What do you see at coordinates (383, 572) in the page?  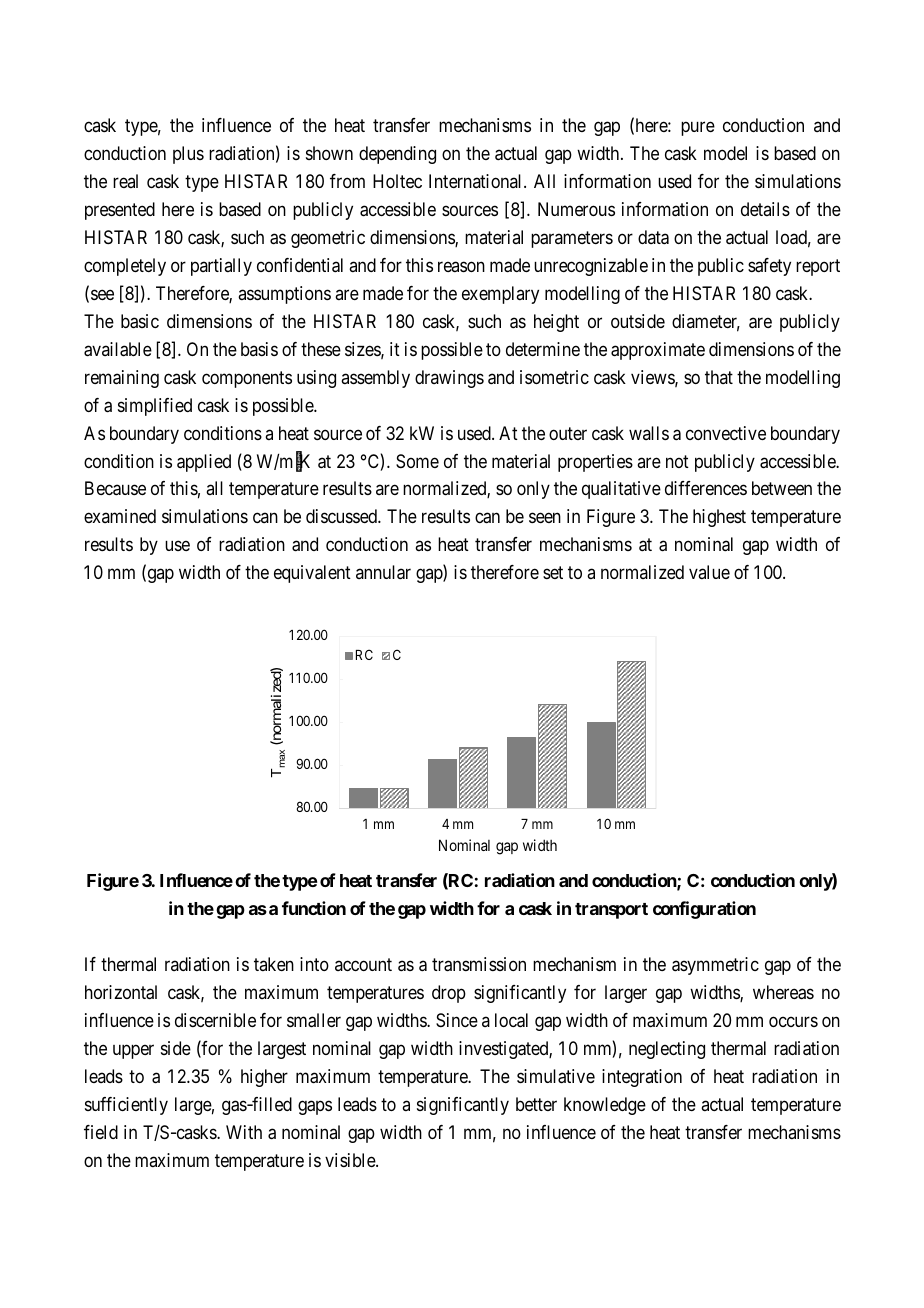 I see `annular` at bounding box center [383, 572].
